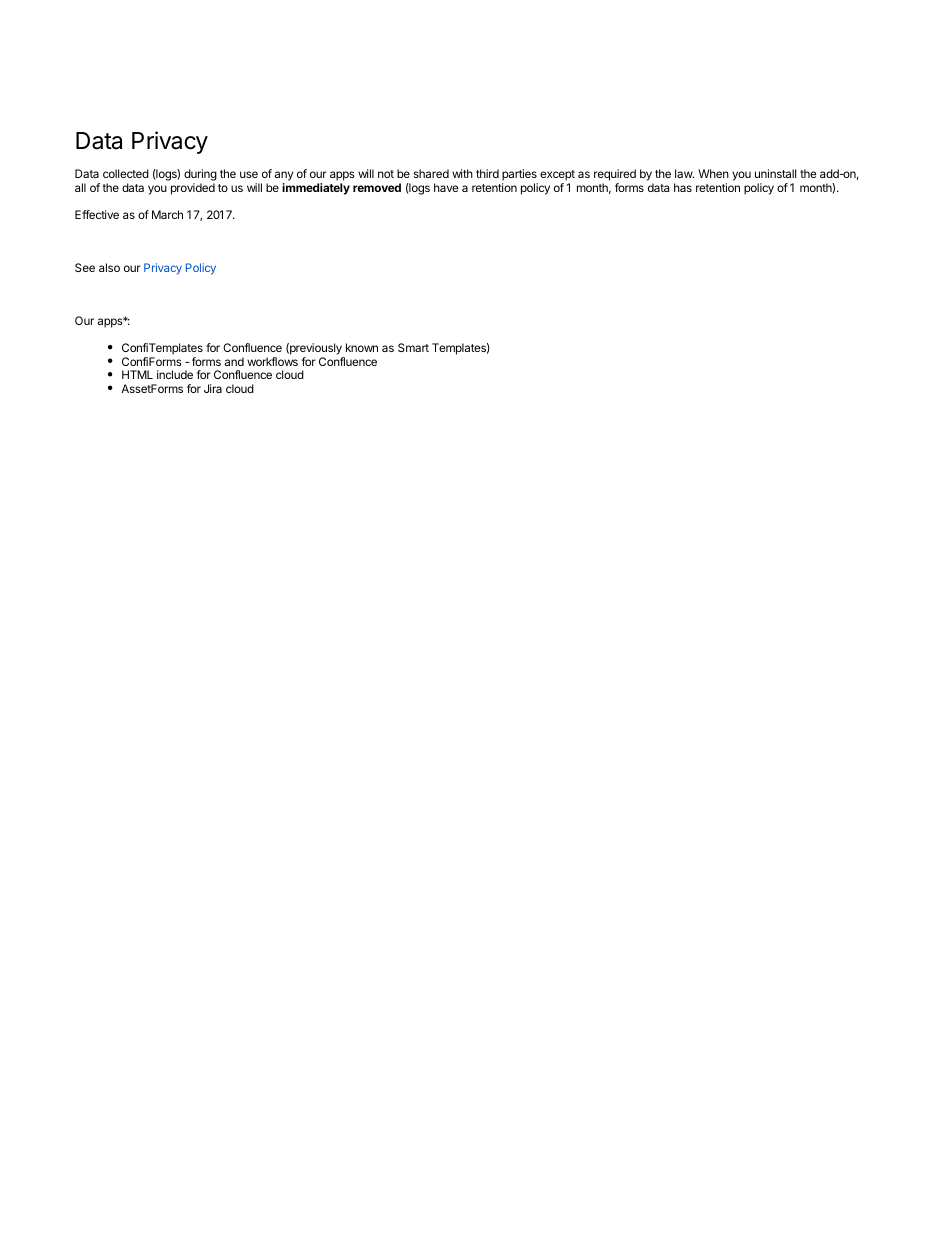 The width and height of the screenshot is (952, 1233). What do you see at coordinates (200, 176) in the screenshot?
I see `during` at bounding box center [200, 176].
